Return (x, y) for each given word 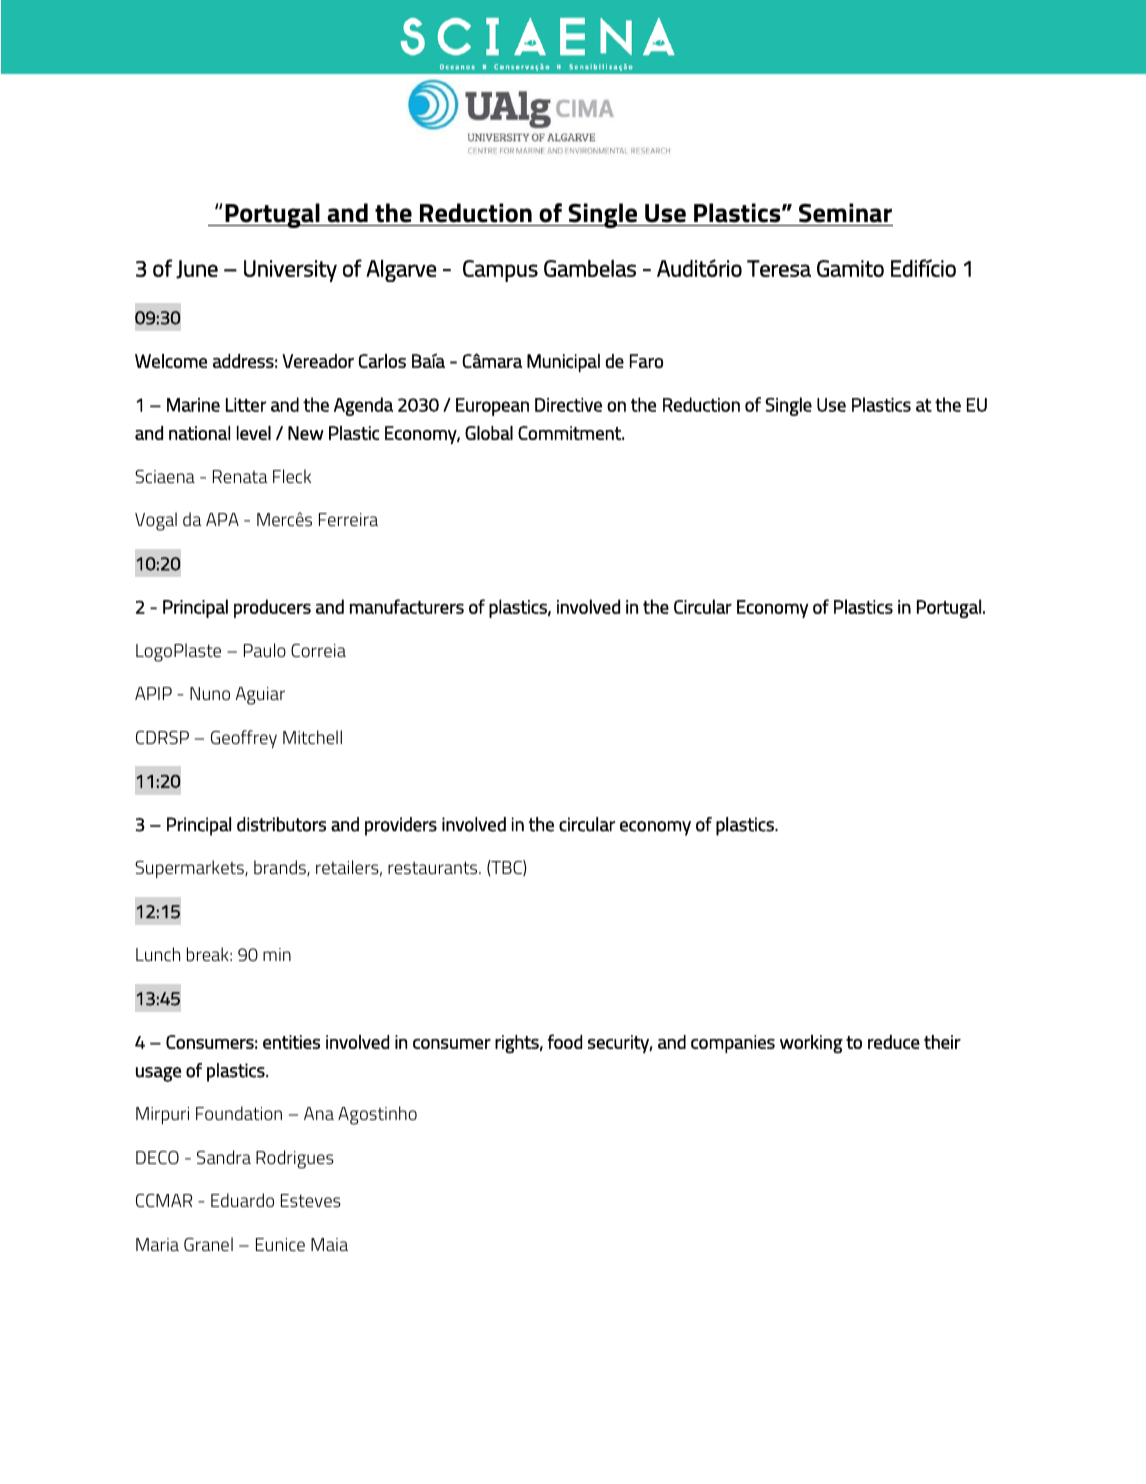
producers (272, 608)
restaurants (434, 867)
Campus (500, 271)
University (290, 271)
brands (281, 868)
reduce (894, 1042)
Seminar (845, 213)
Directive (568, 405)
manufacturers (407, 606)
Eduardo (242, 1200)
